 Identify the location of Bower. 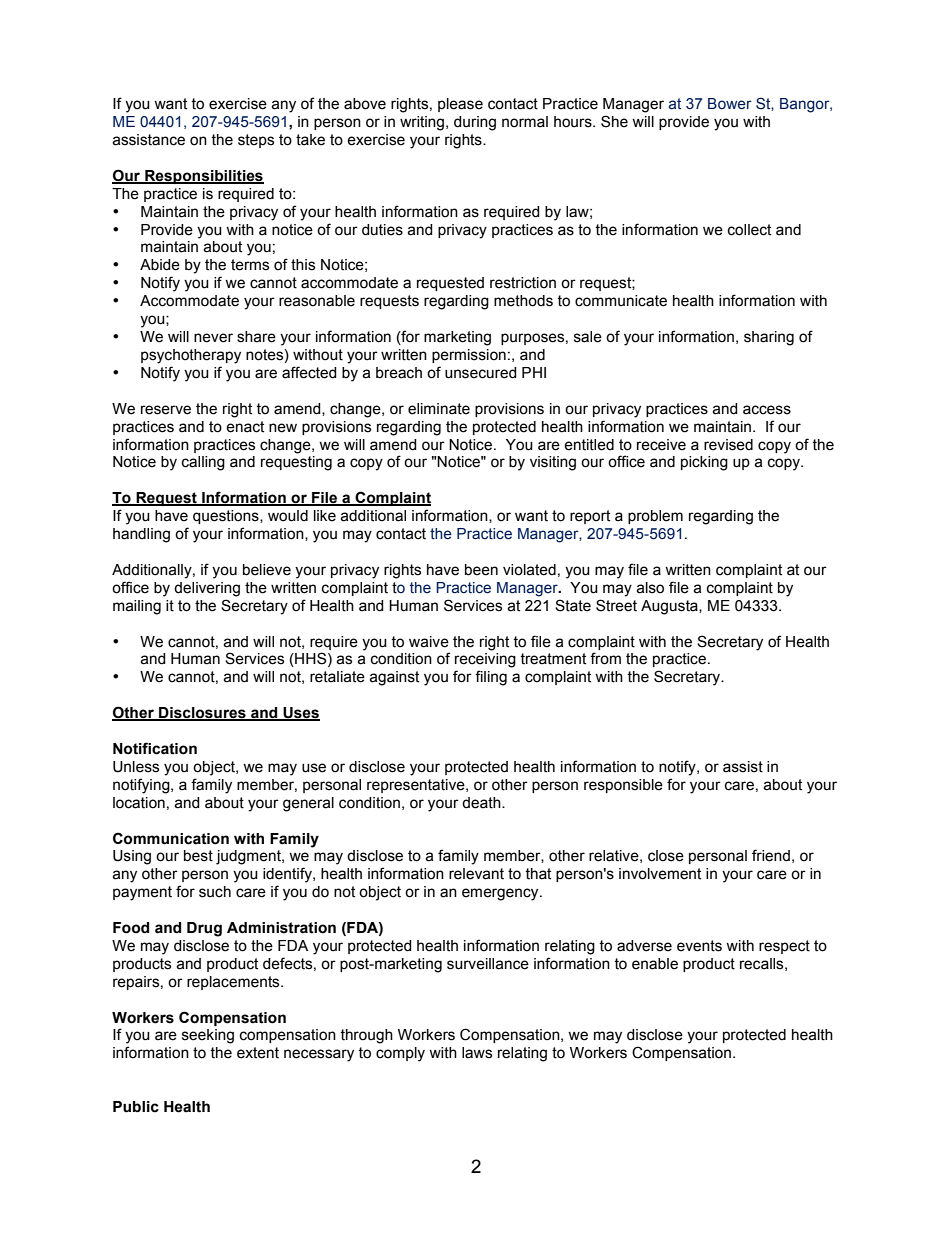
(730, 104).
